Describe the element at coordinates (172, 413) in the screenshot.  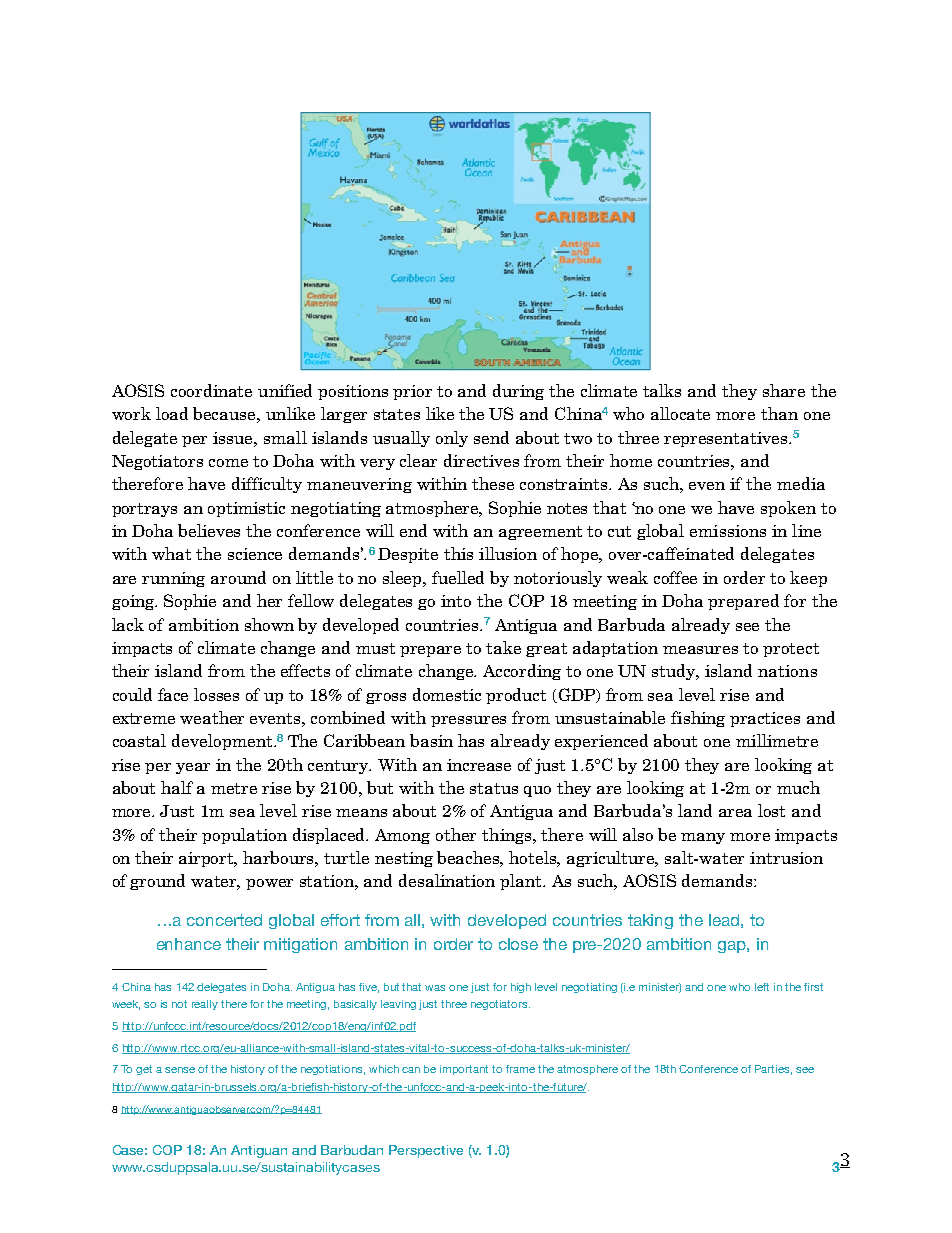
I see `load` at that location.
